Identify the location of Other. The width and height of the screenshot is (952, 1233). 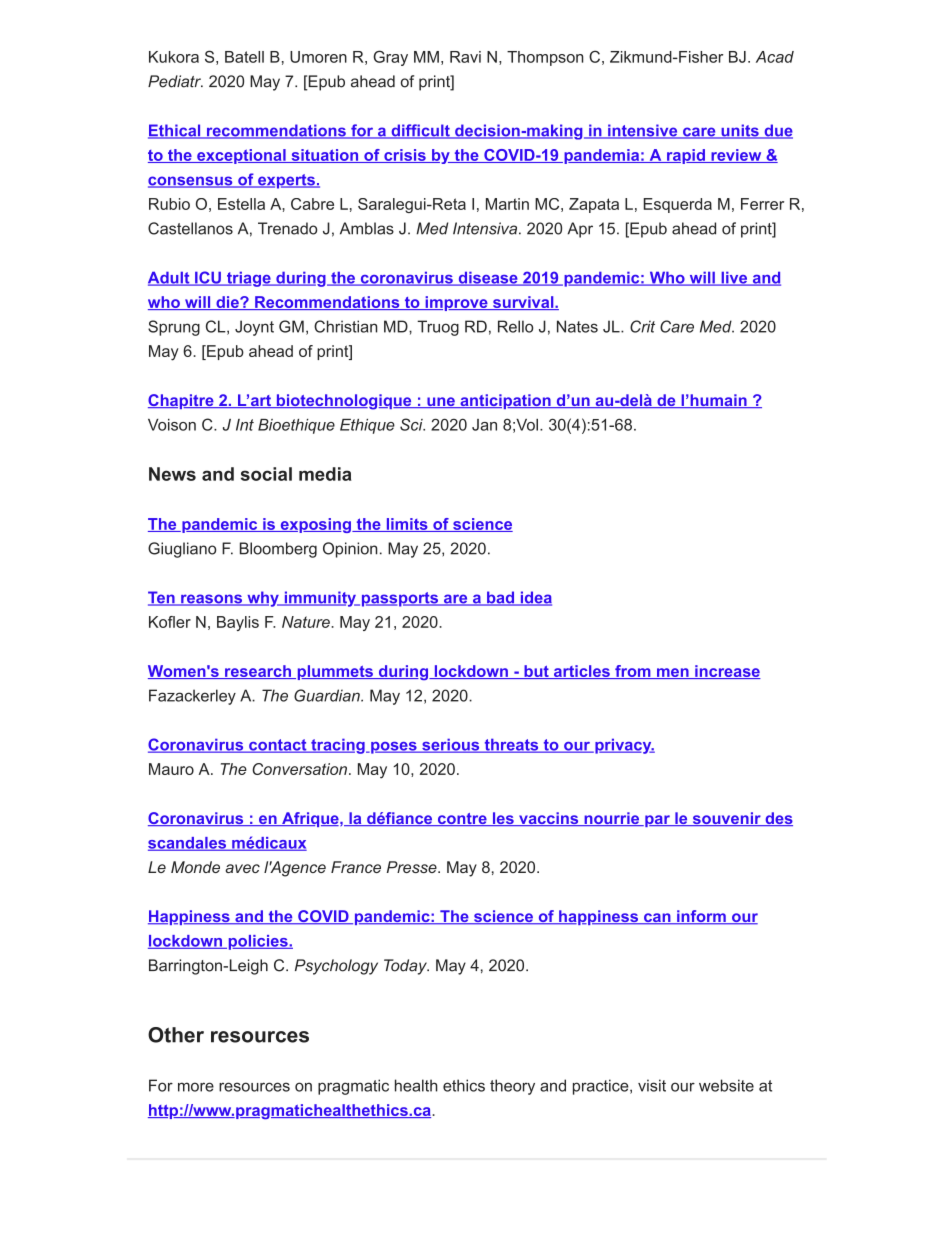
(176, 1035).
